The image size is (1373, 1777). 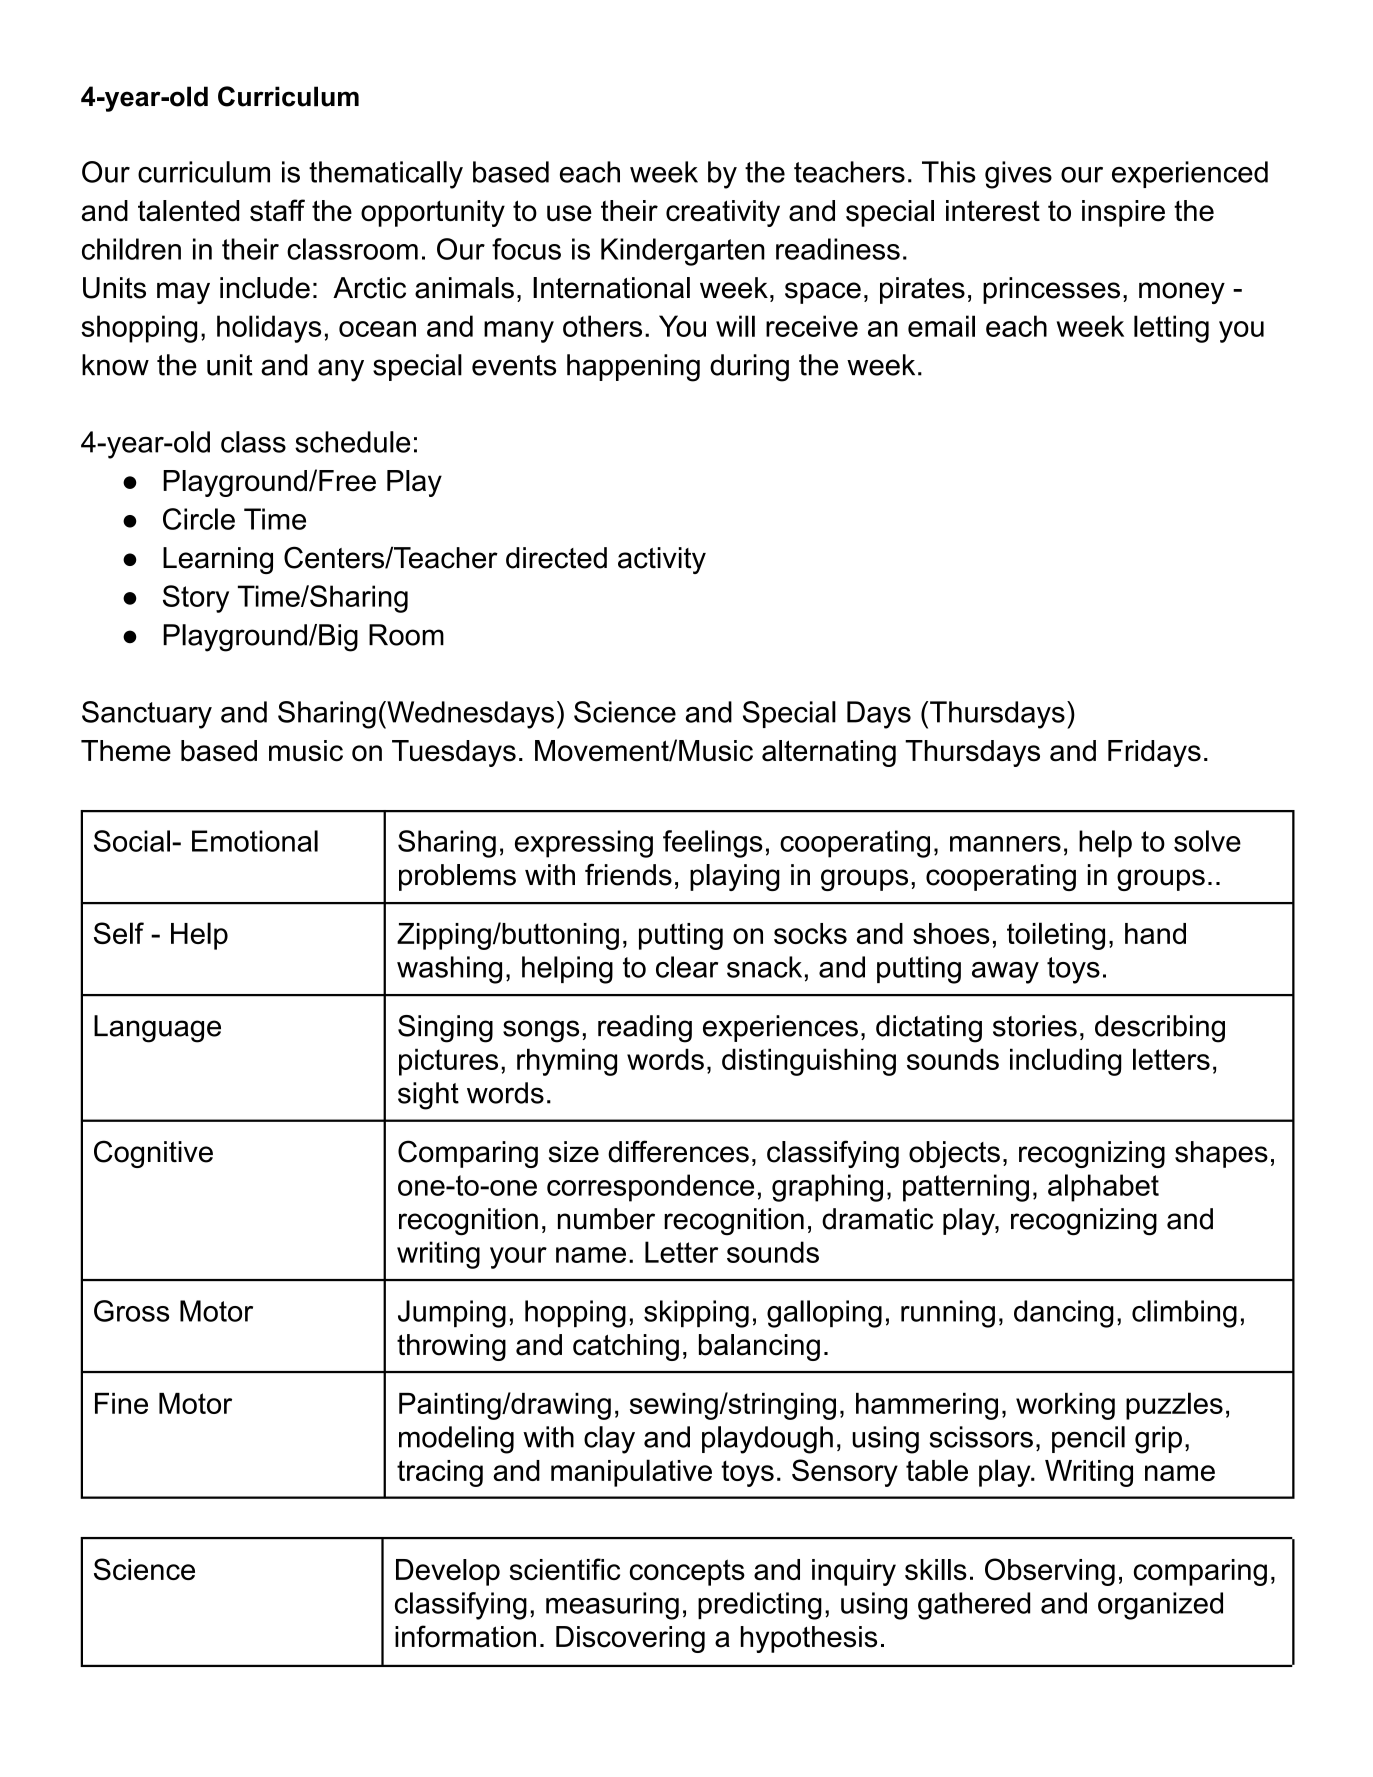 What do you see at coordinates (1056, 936) in the screenshot?
I see `toileting` at bounding box center [1056, 936].
